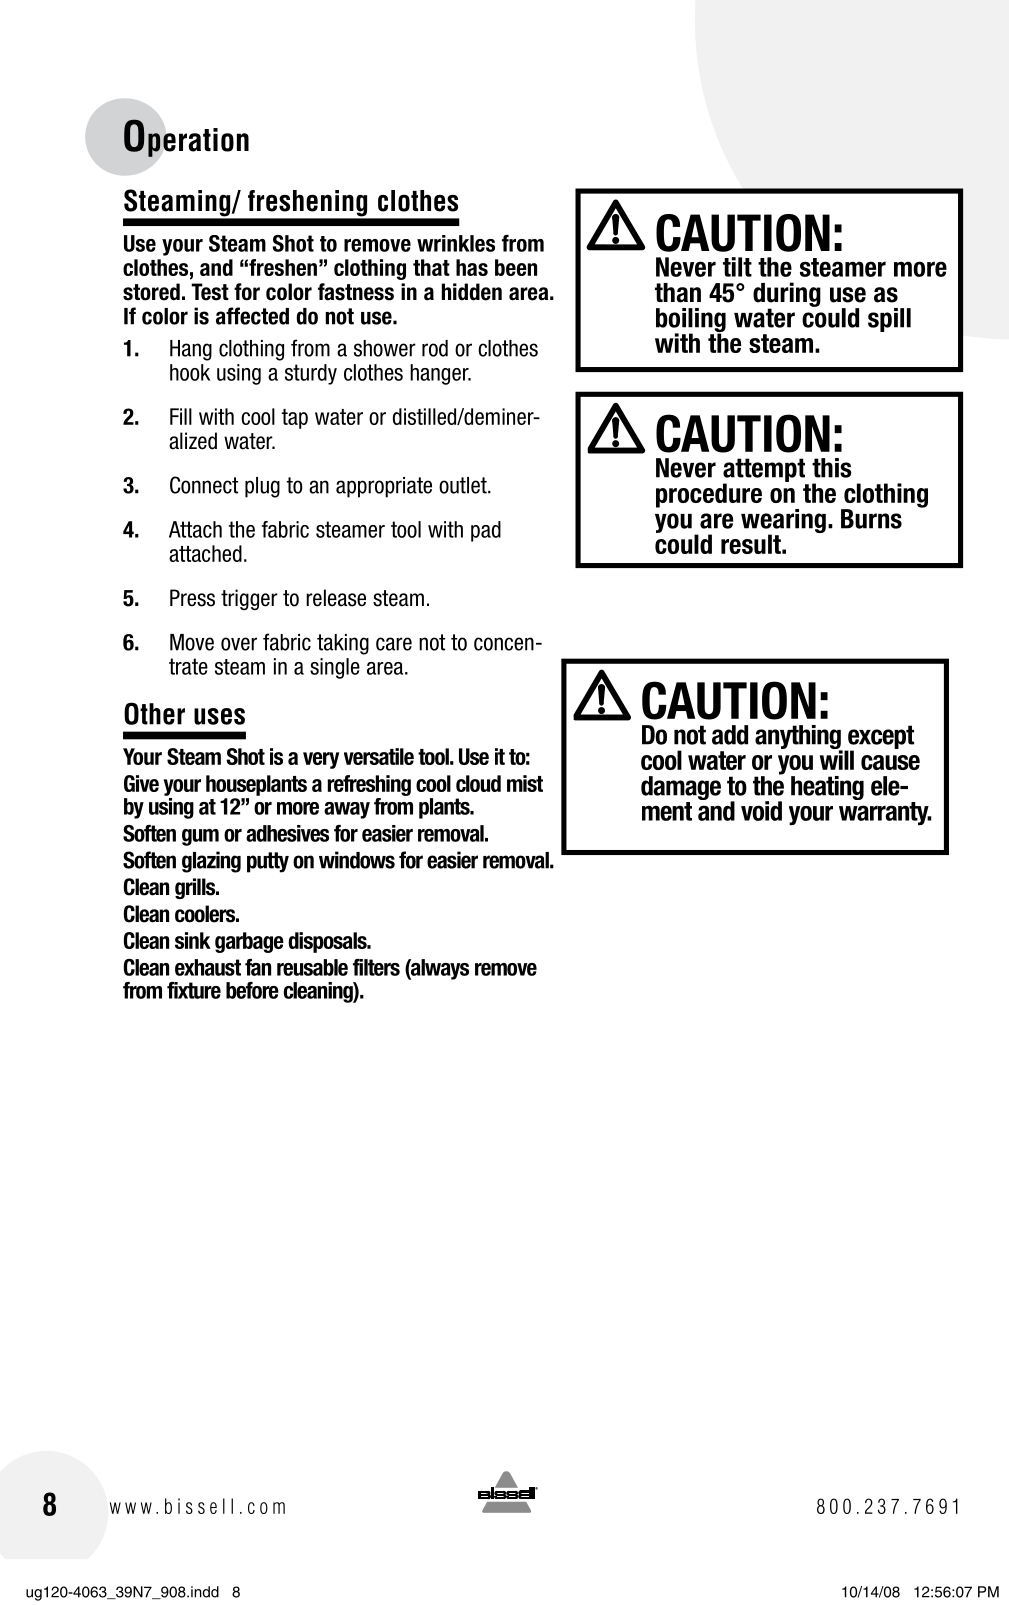  I want to click on filters, so click(376, 967).
